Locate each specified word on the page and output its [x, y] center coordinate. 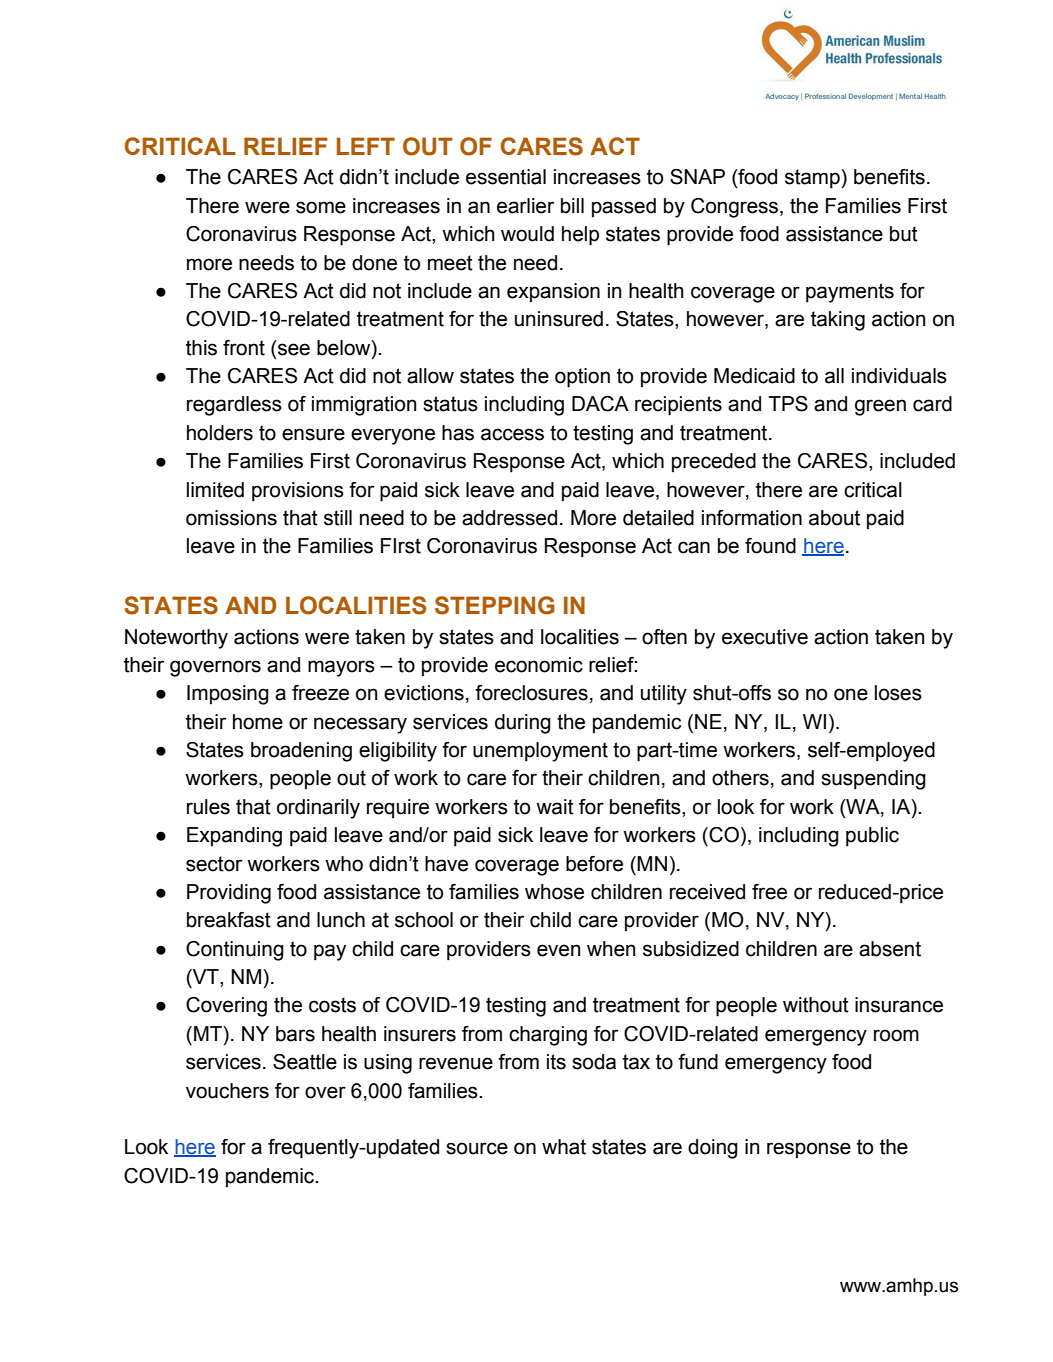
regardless [234, 406]
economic [539, 665]
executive [765, 637]
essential [506, 177]
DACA [600, 404]
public [872, 837]
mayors [341, 668]
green [880, 407]
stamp [813, 179]
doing [713, 1149]
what [564, 1147]
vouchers [227, 1091]
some [321, 207]
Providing [229, 894]
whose [554, 892]
